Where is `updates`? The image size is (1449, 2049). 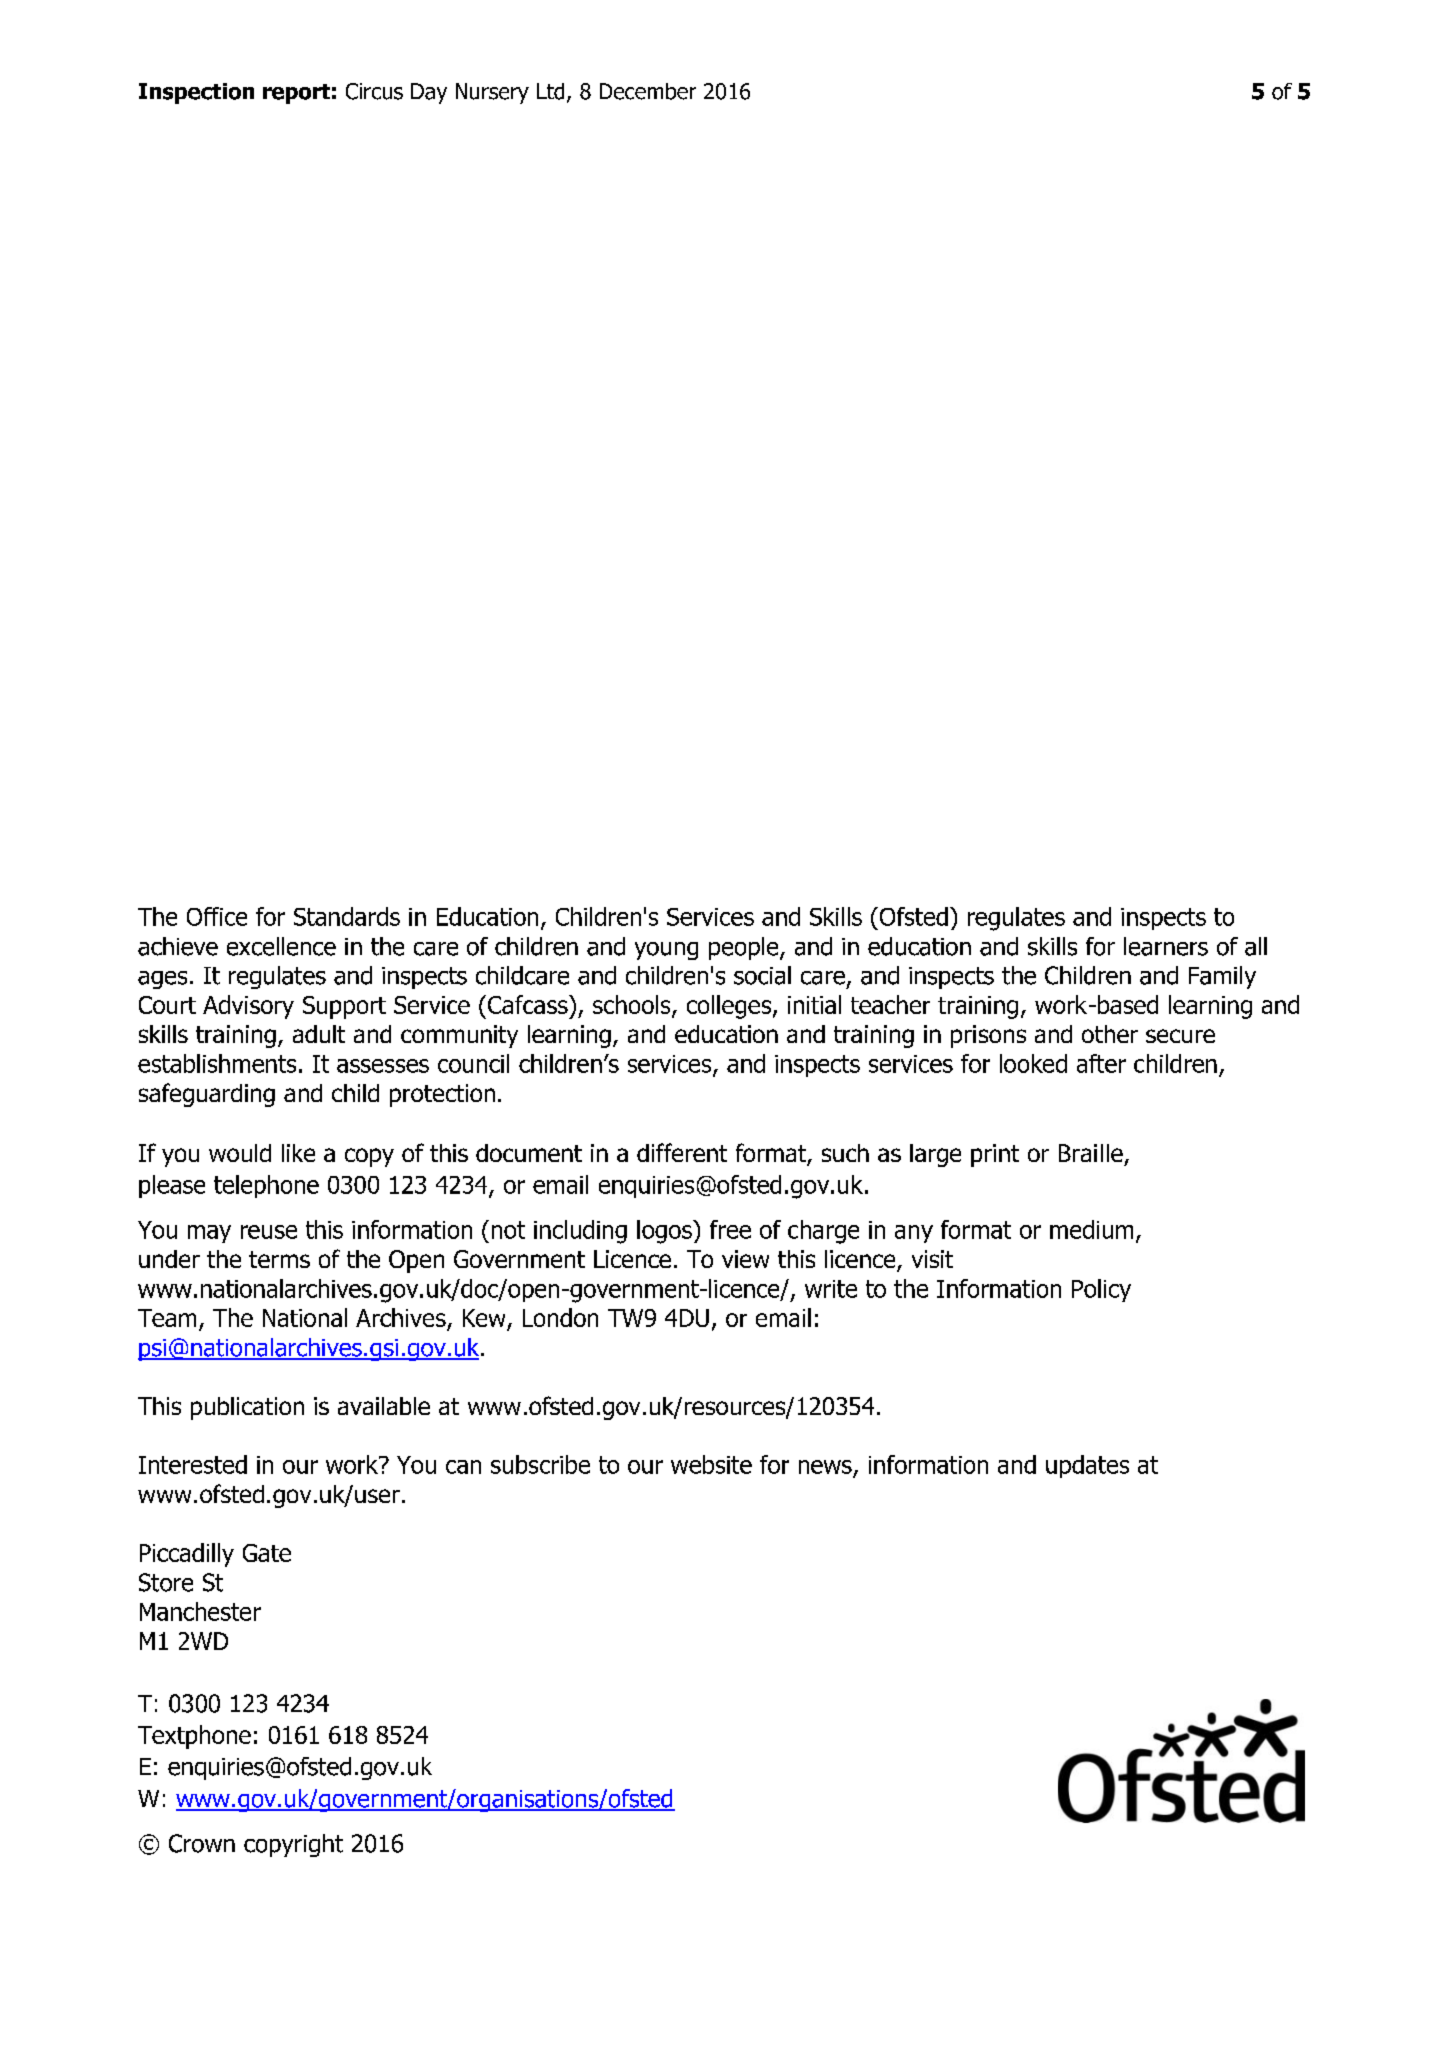
updates is located at coordinates (1087, 1466).
